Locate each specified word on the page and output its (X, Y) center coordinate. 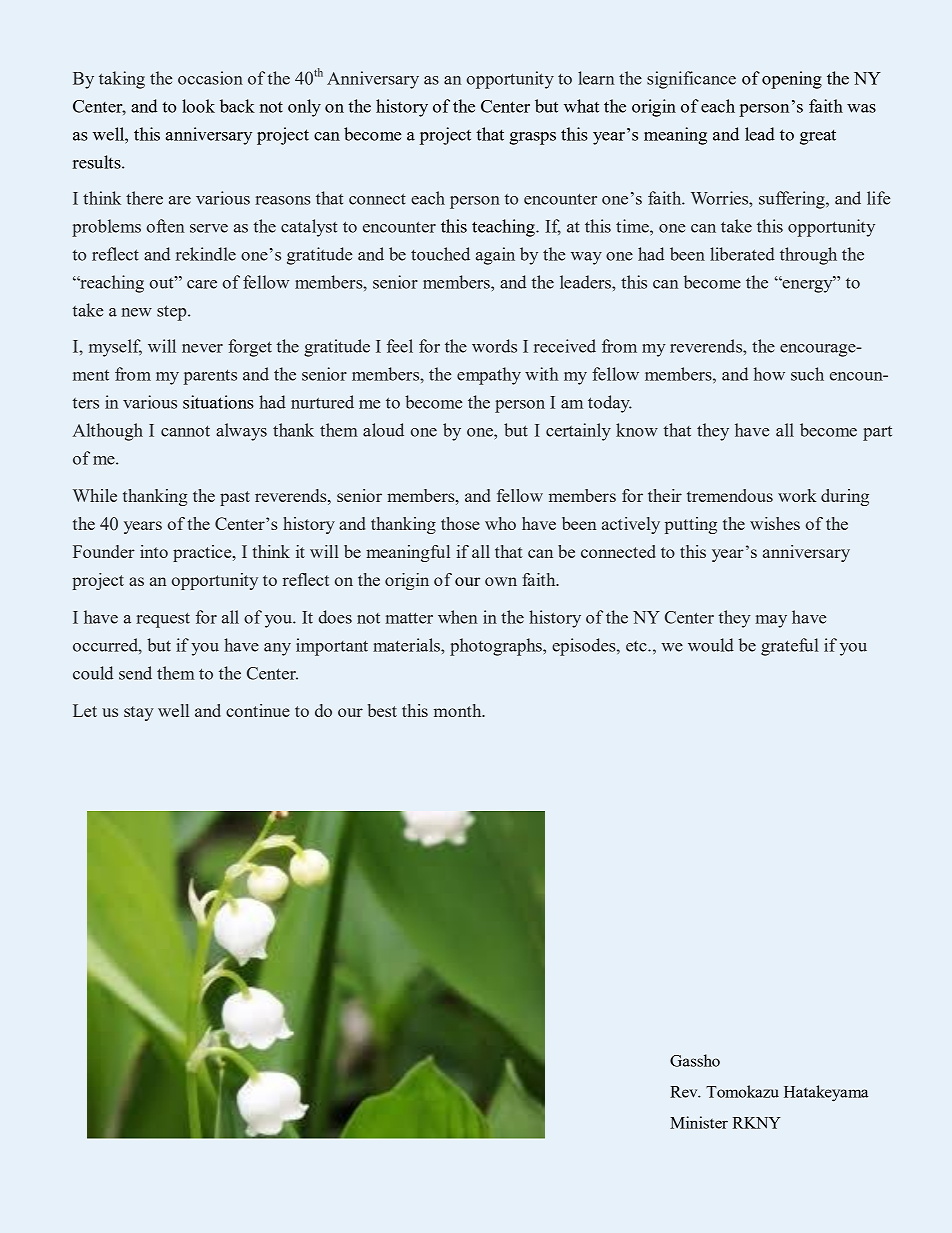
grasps (532, 138)
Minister (699, 1122)
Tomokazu (742, 1091)
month (459, 710)
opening (792, 80)
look (198, 106)
